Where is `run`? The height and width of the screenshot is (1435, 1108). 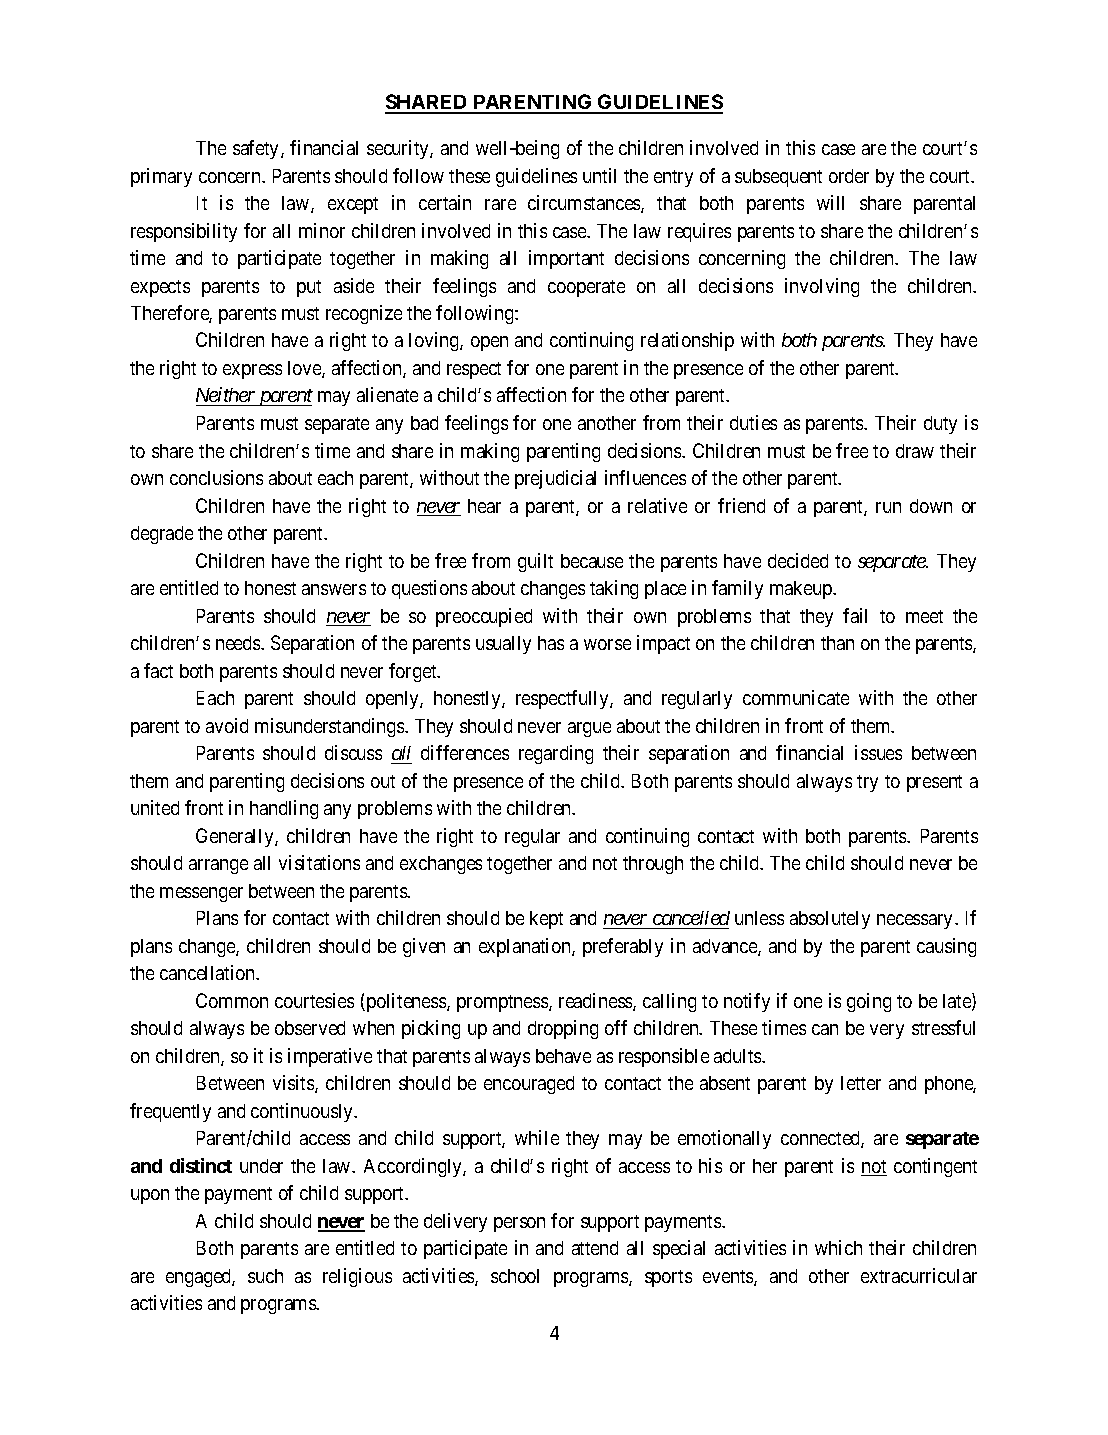 run is located at coordinates (888, 507).
